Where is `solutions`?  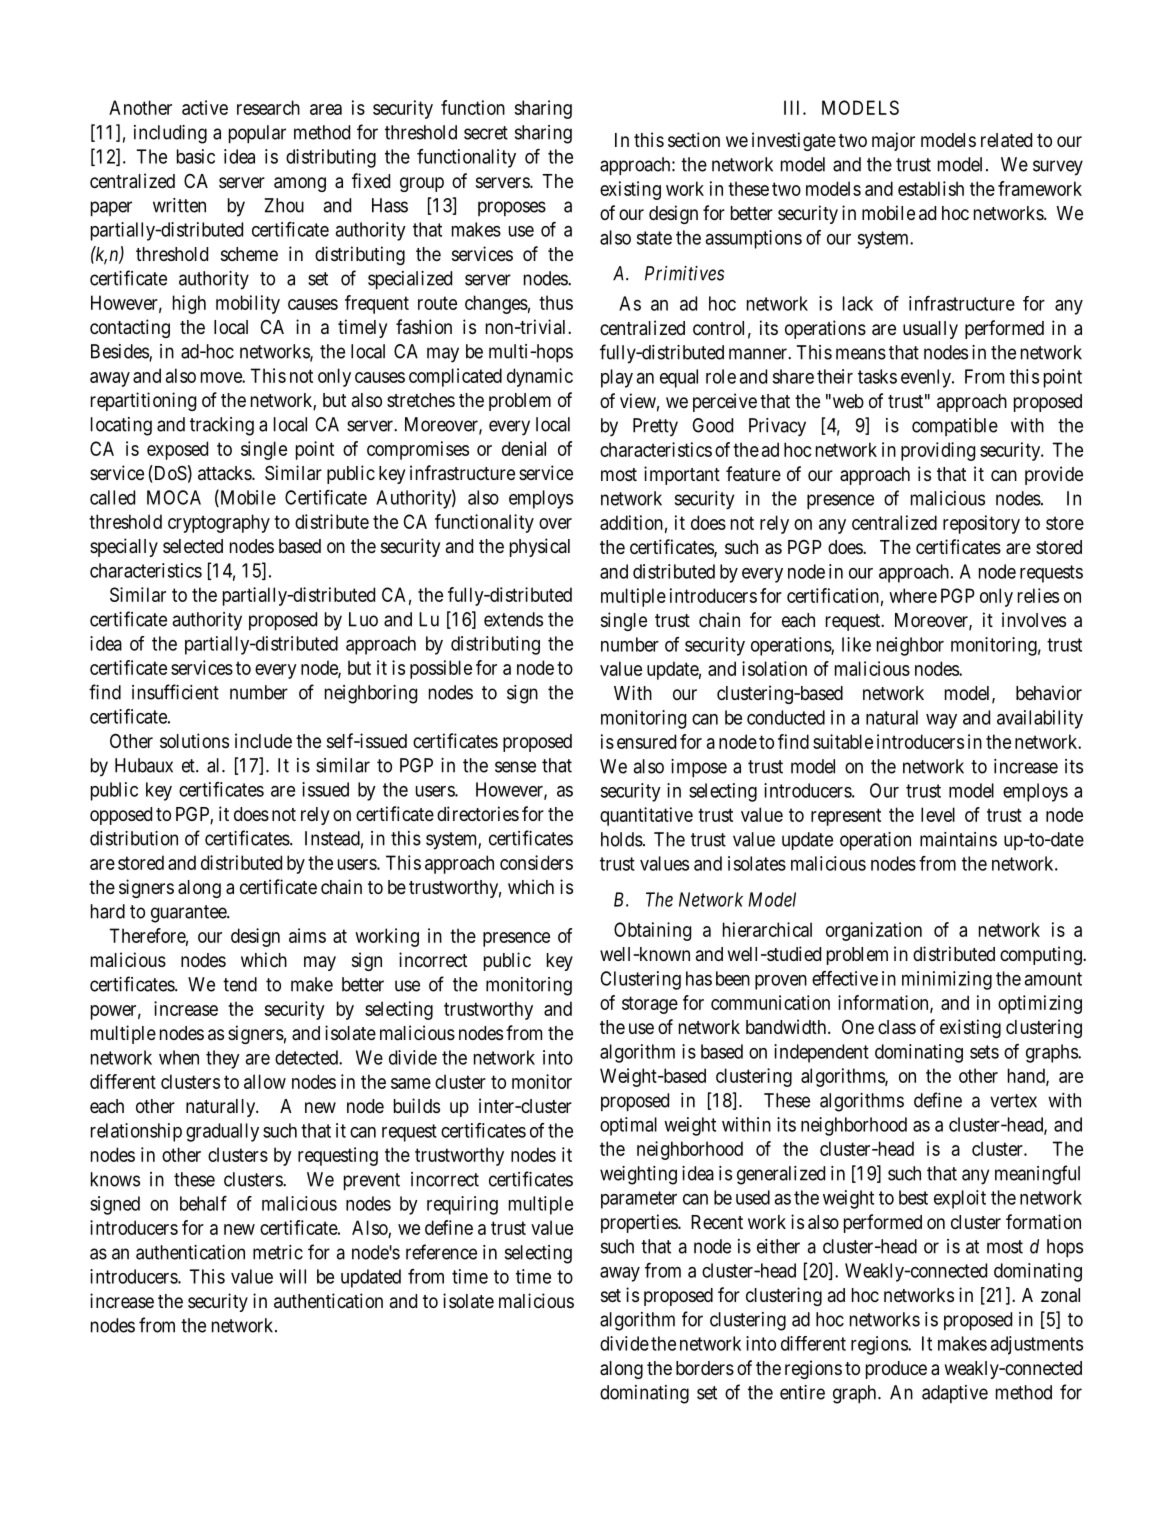
solutions is located at coordinates (194, 740).
